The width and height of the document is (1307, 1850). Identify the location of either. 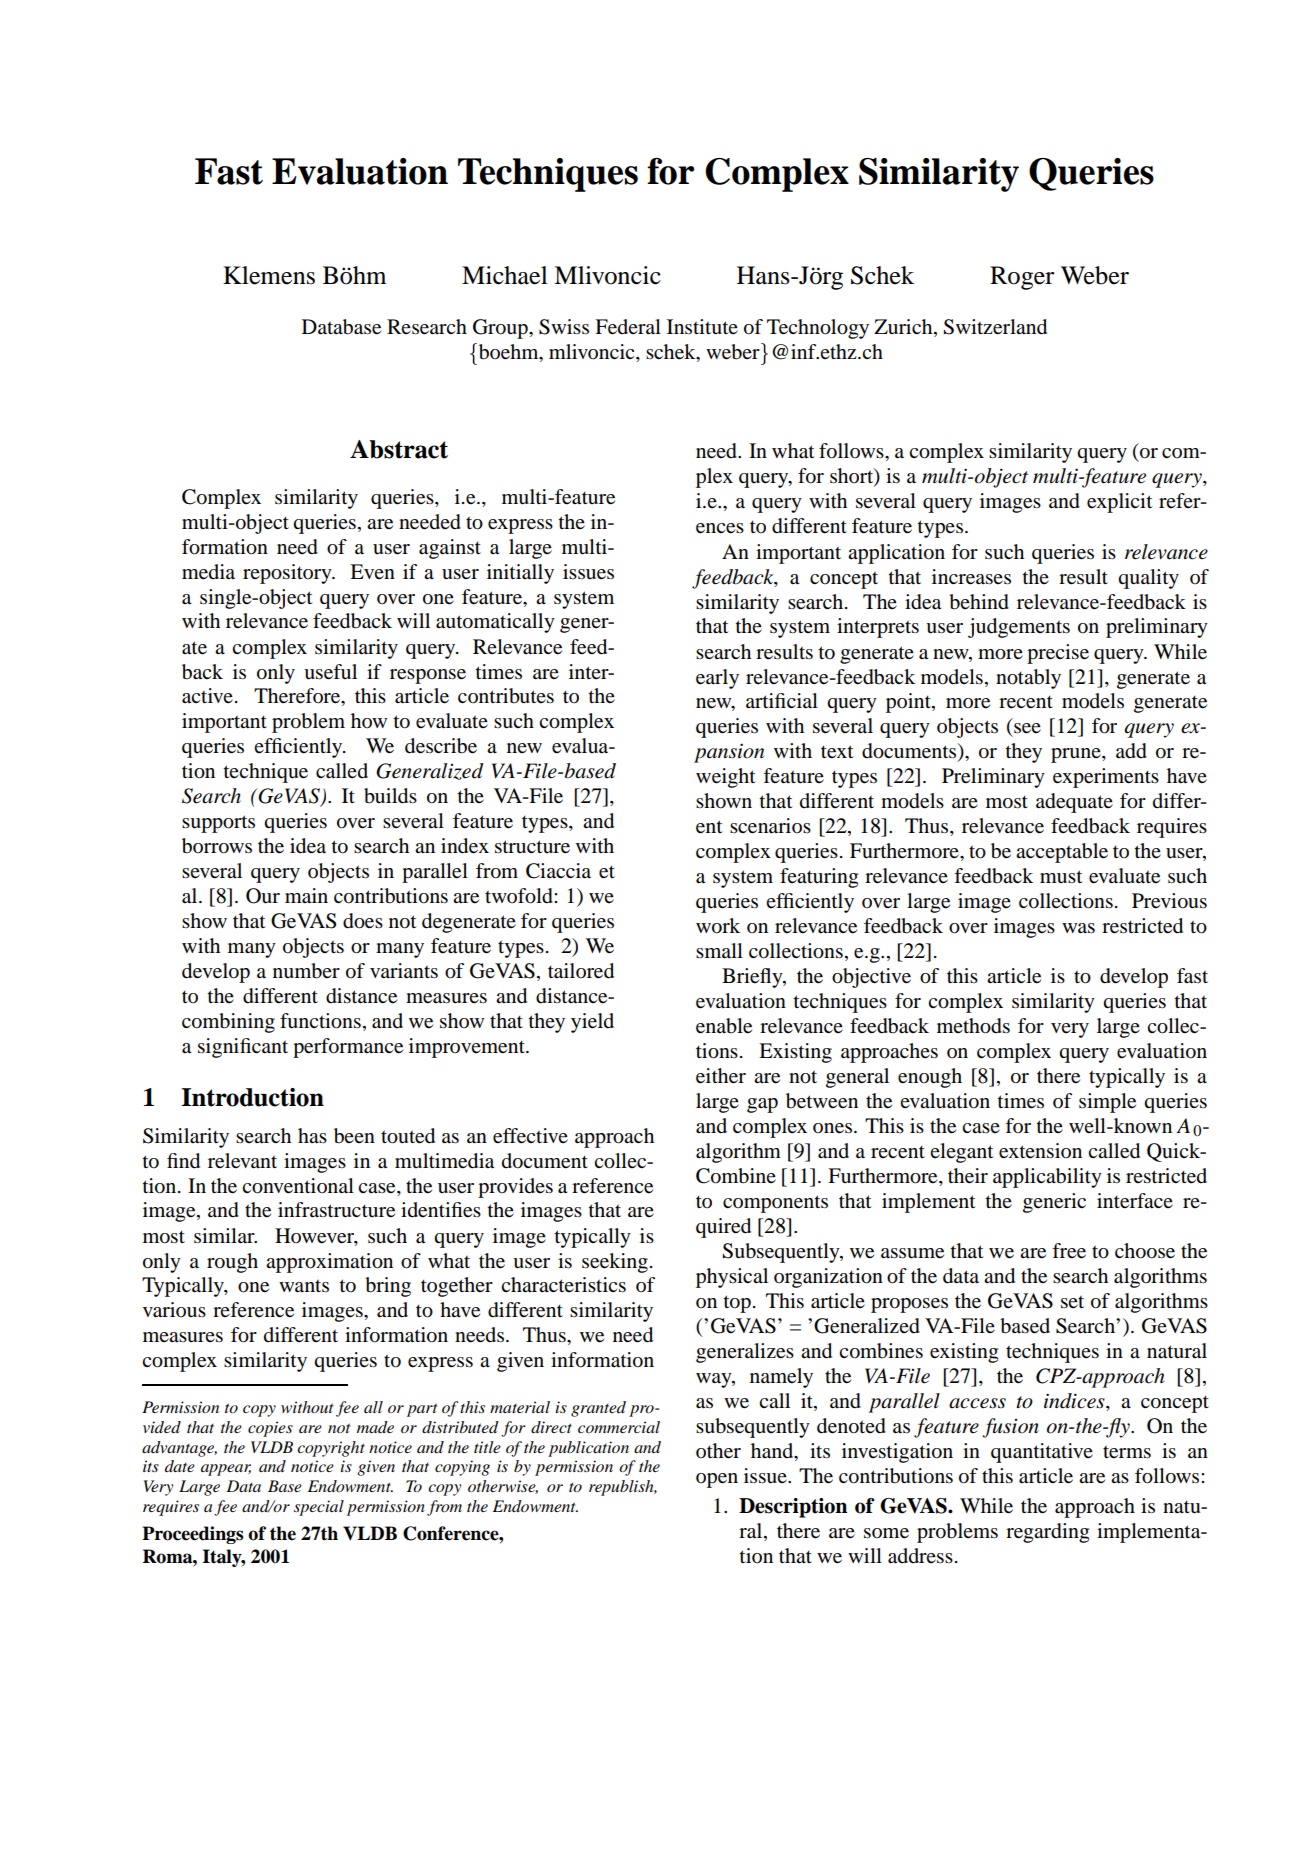
(721, 1076).
